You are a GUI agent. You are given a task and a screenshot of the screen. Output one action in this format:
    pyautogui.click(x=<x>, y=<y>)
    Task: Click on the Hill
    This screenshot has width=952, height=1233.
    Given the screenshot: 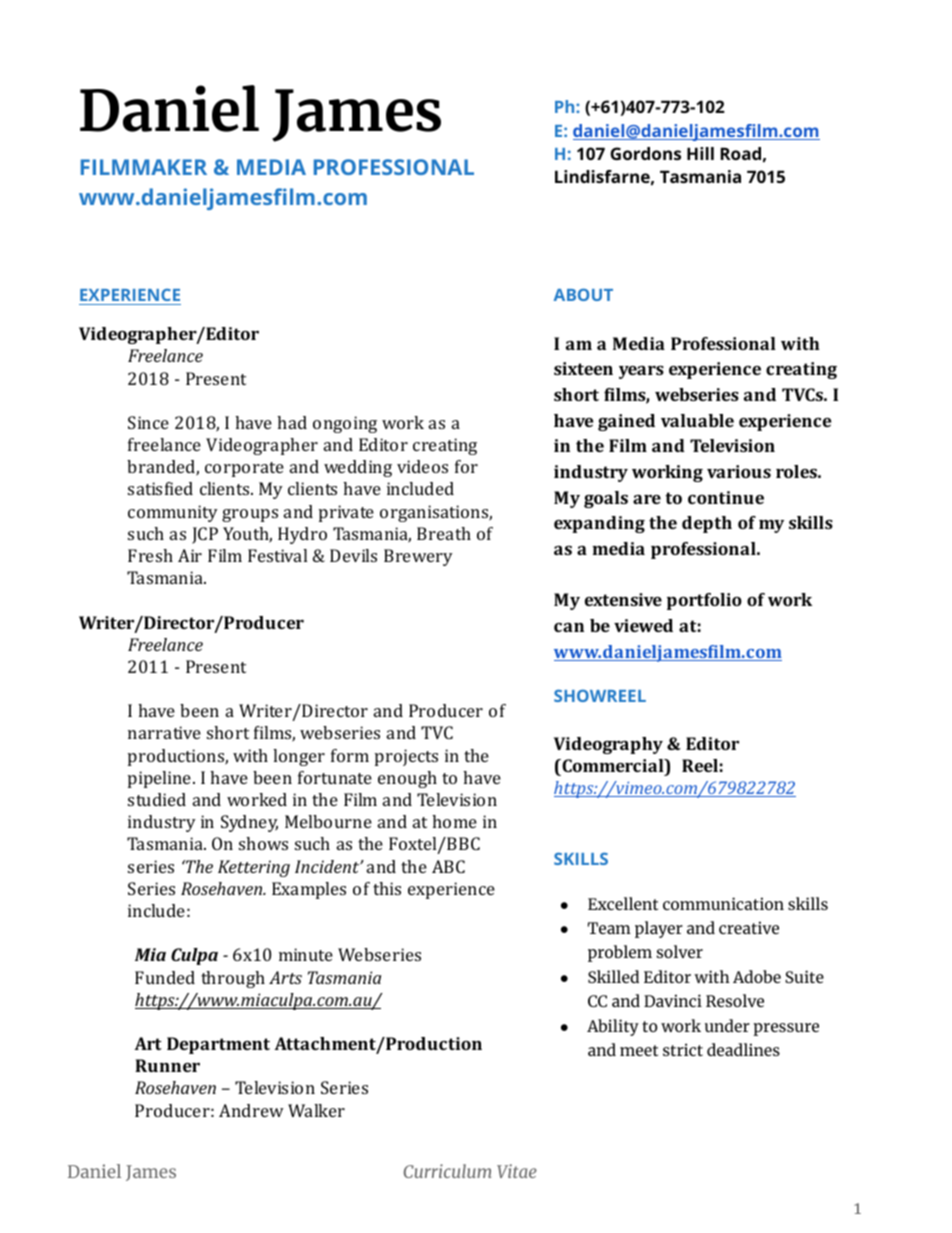 What is the action you would take?
    pyautogui.click(x=700, y=153)
